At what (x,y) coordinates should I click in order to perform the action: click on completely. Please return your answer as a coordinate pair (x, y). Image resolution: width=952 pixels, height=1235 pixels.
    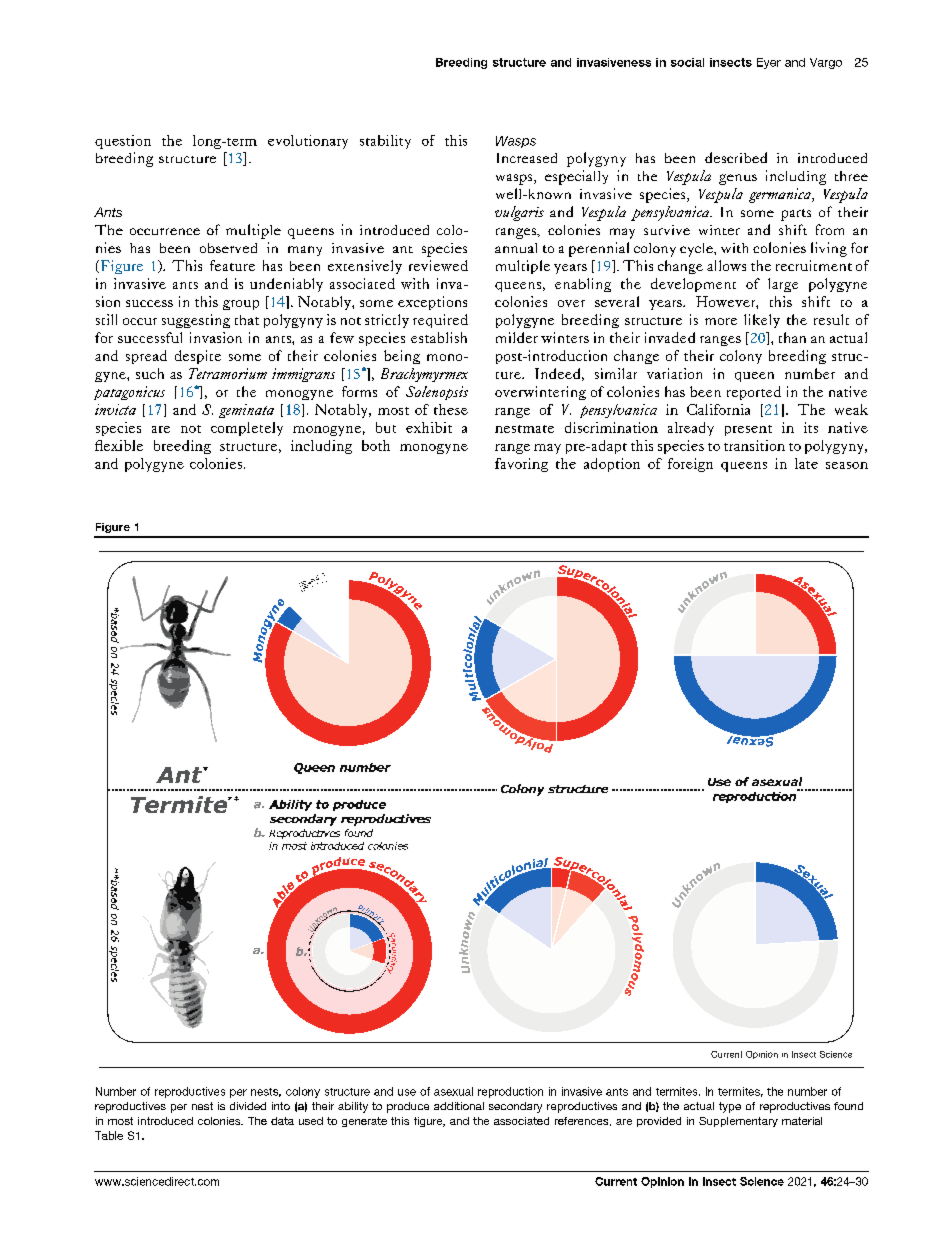
    Looking at the image, I should click on (247, 429).
